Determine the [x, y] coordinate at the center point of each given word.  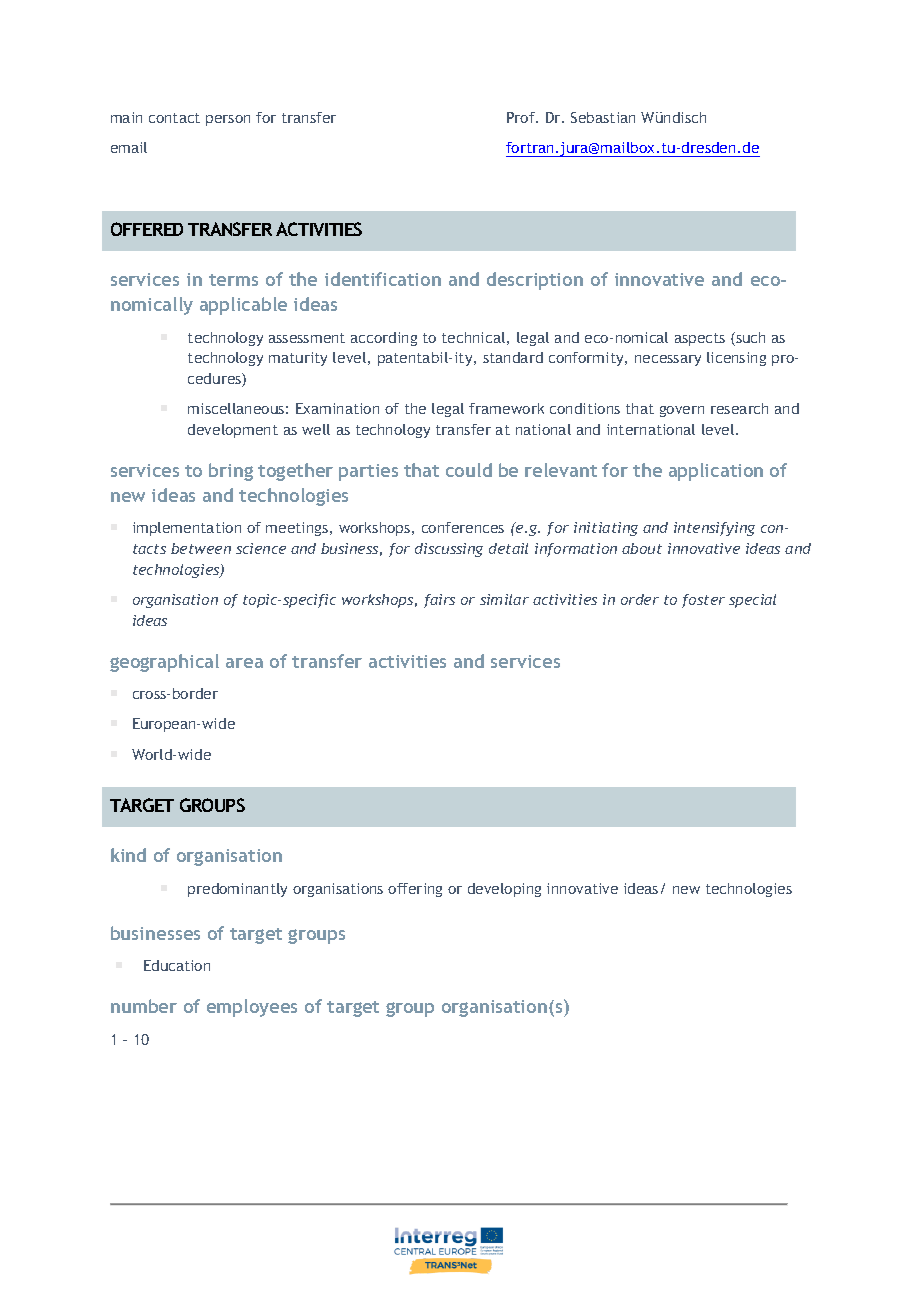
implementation [187, 529]
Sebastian [603, 117]
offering [415, 890]
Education [177, 965]
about [642, 548]
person [228, 120]
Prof [522, 117]
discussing [449, 550]
